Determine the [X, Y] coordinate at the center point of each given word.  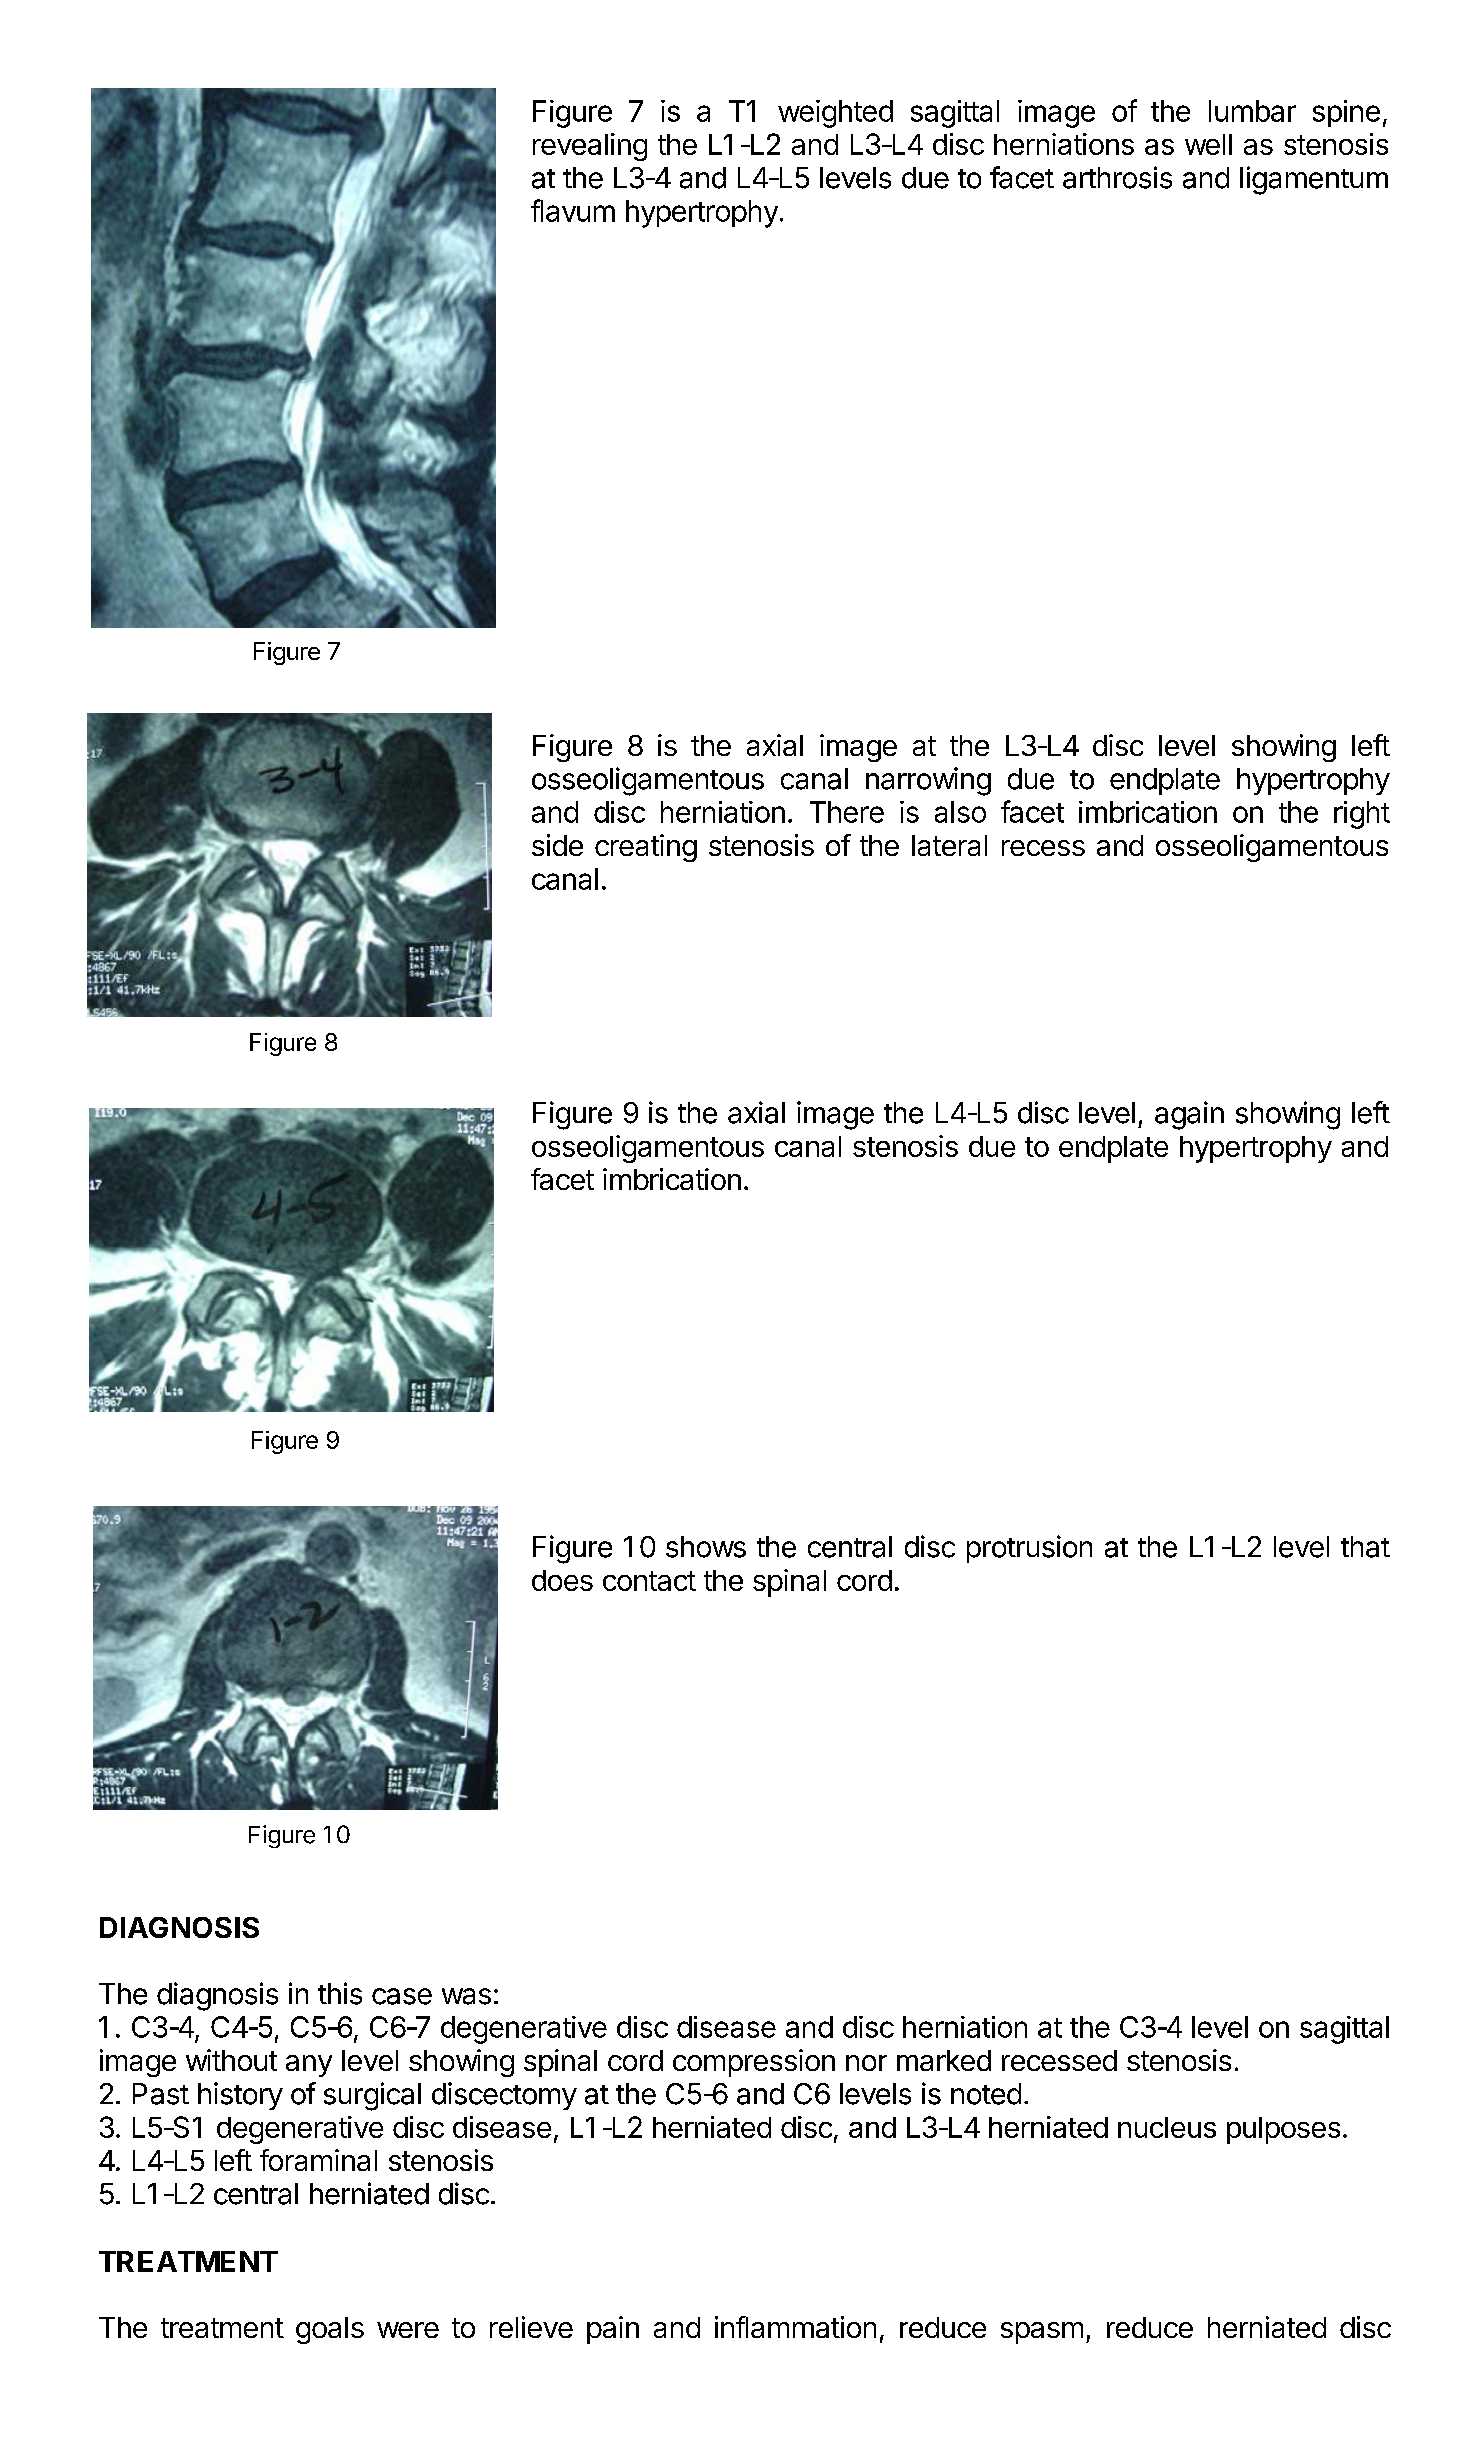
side [557, 845]
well [1208, 144]
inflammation [795, 2327]
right [1362, 815]
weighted [835, 114]
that [1365, 1547]
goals [330, 2330]
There [847, 812]
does [562, 1580]
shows [706, 1547]
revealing [590, 147]
